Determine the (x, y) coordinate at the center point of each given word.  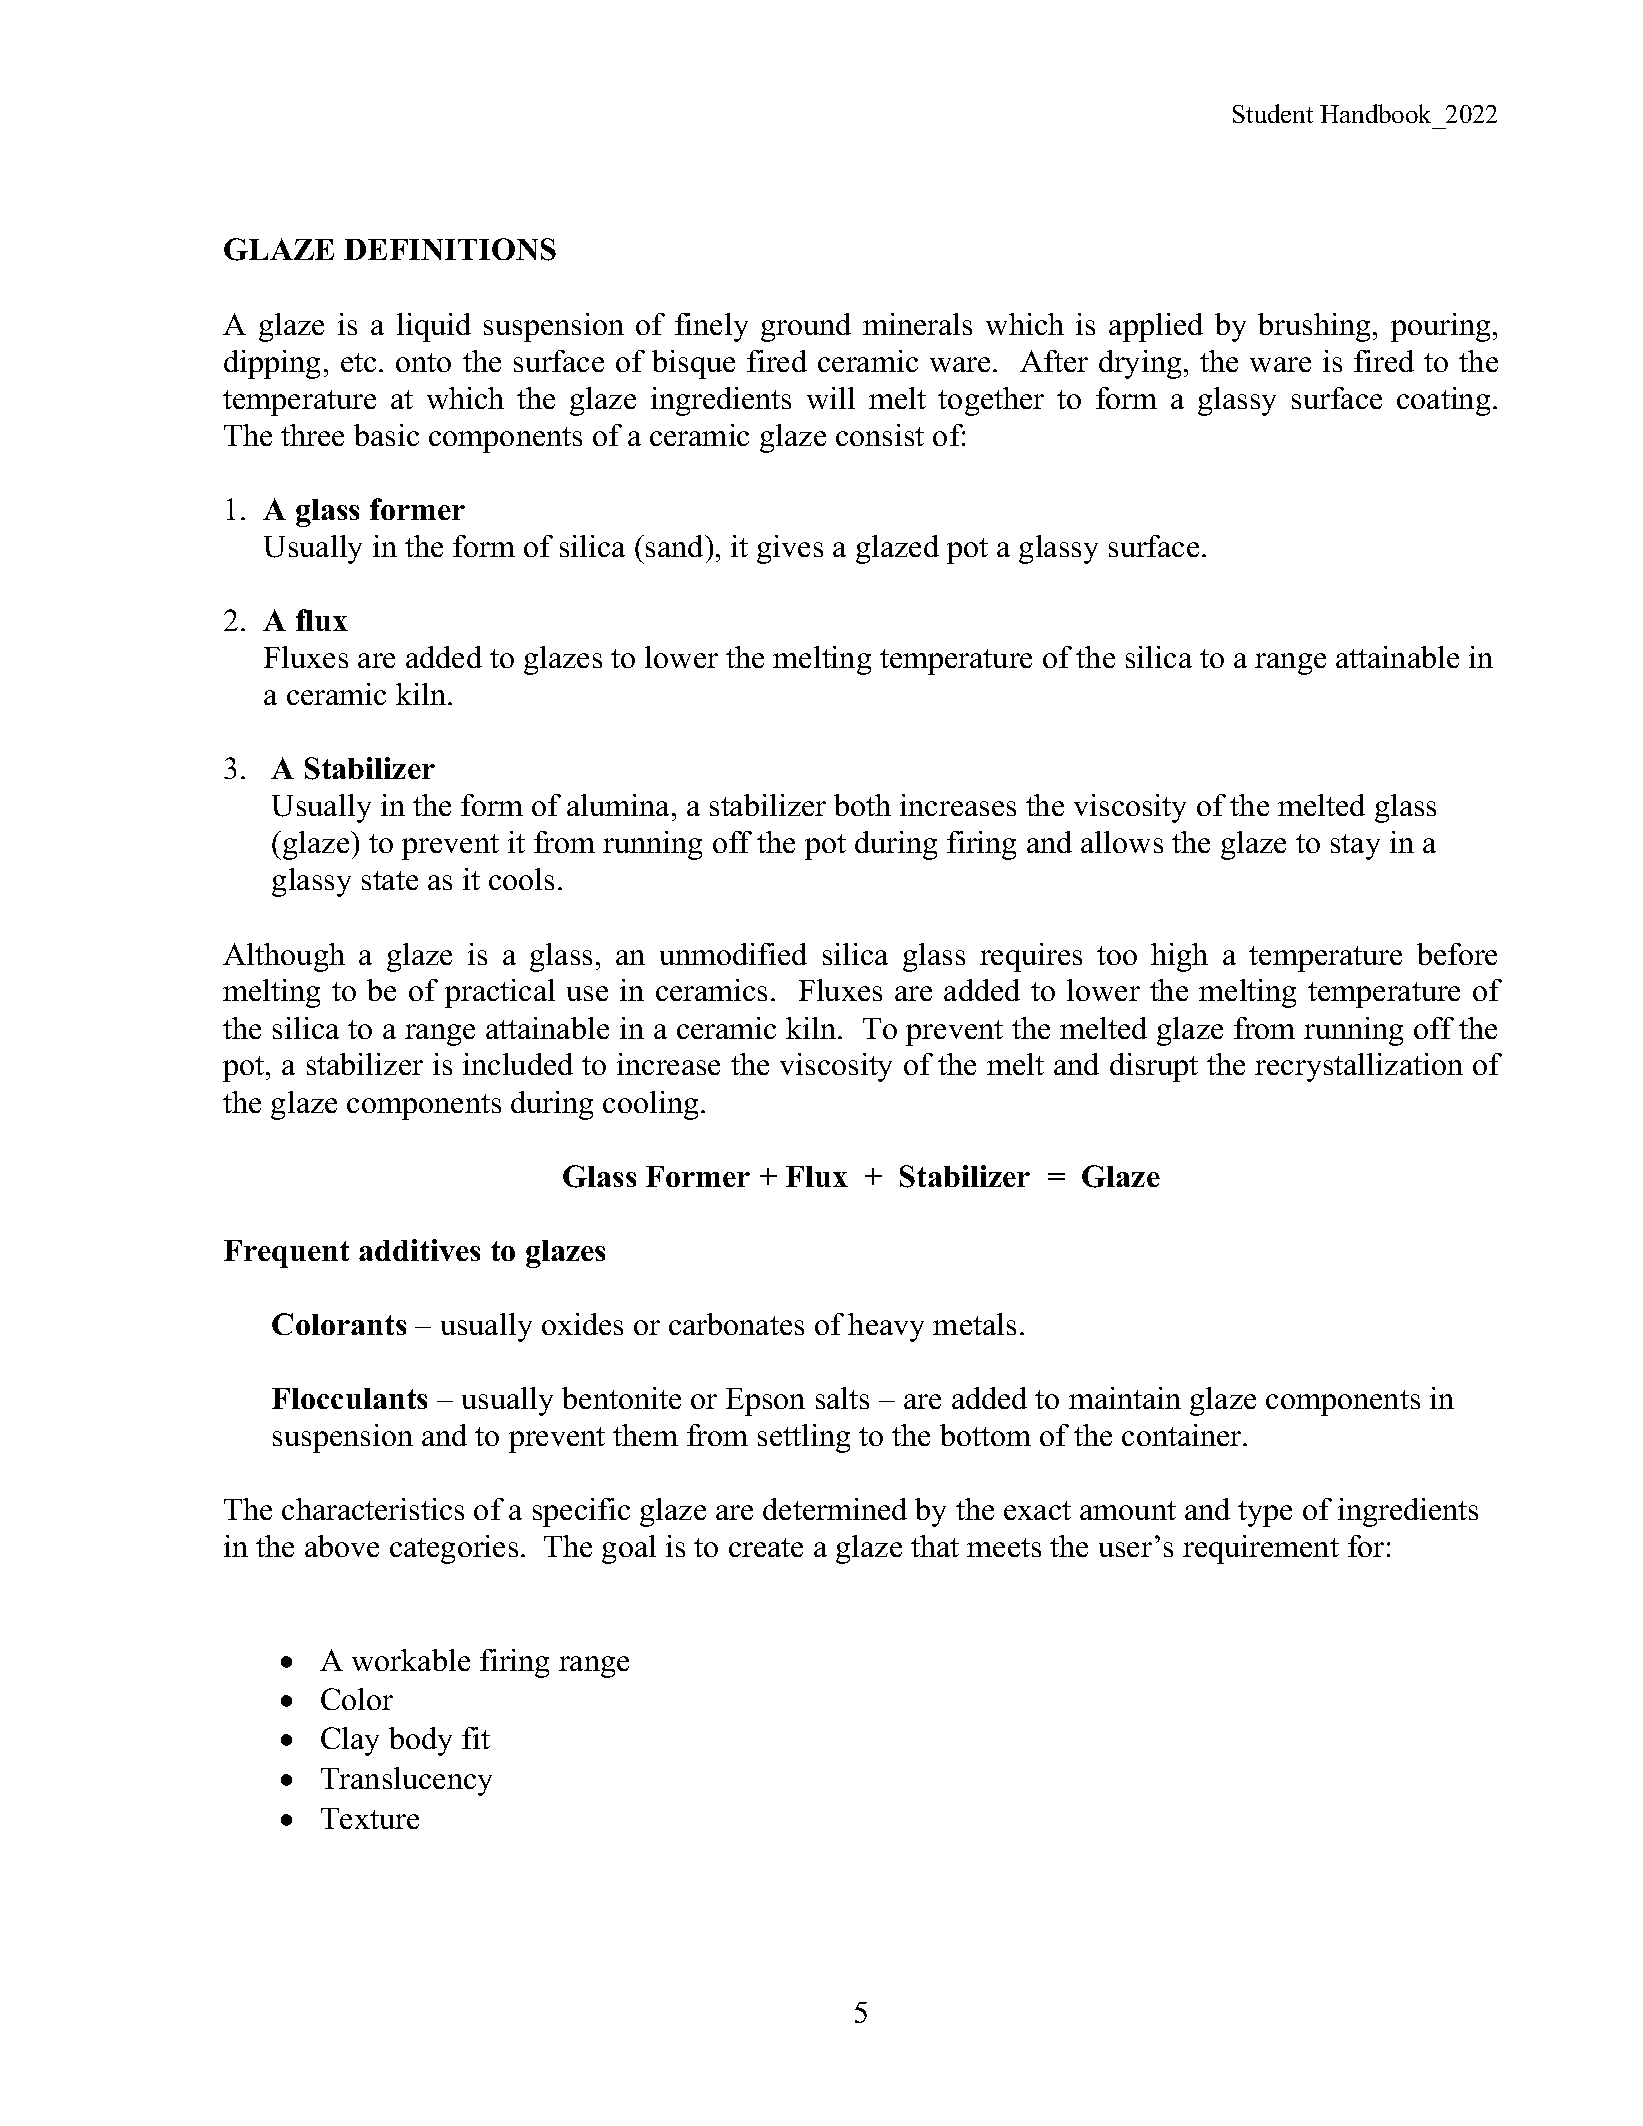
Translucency (406, 1781)
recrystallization (1359, 1067)
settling (804, 1438)
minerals (917, 324)
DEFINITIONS (450, 249)
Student (1273, 113)
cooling (650, 1105)
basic (386, 435)
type (1265, 1514)
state (390, 880)
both (862, 805)
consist (880, 435)
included (518, 1064)
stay (1355, 847)
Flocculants (349, 1398)
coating (1443, 401)
